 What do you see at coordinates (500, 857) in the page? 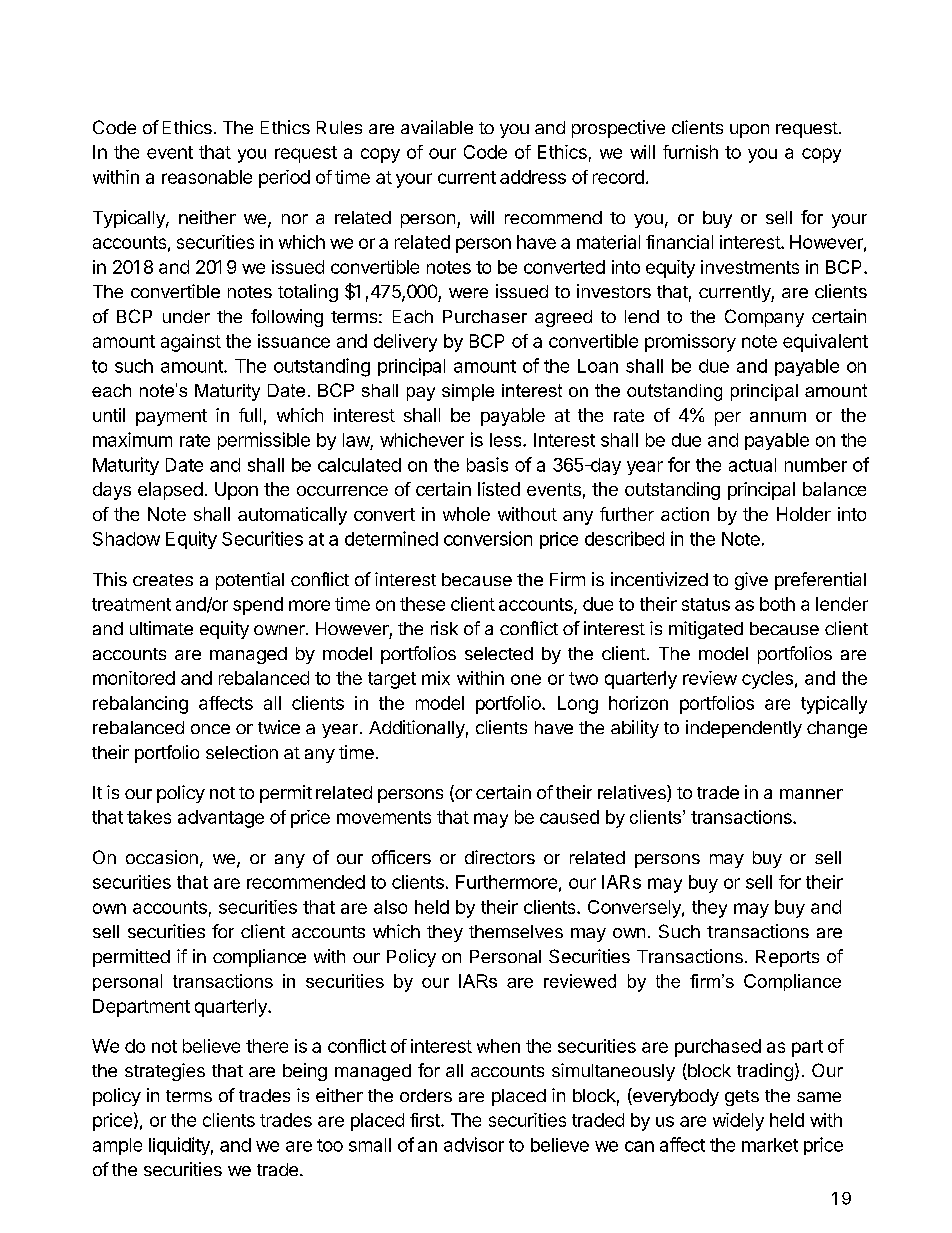
I see `directors` at bounding box center [500, 857].
